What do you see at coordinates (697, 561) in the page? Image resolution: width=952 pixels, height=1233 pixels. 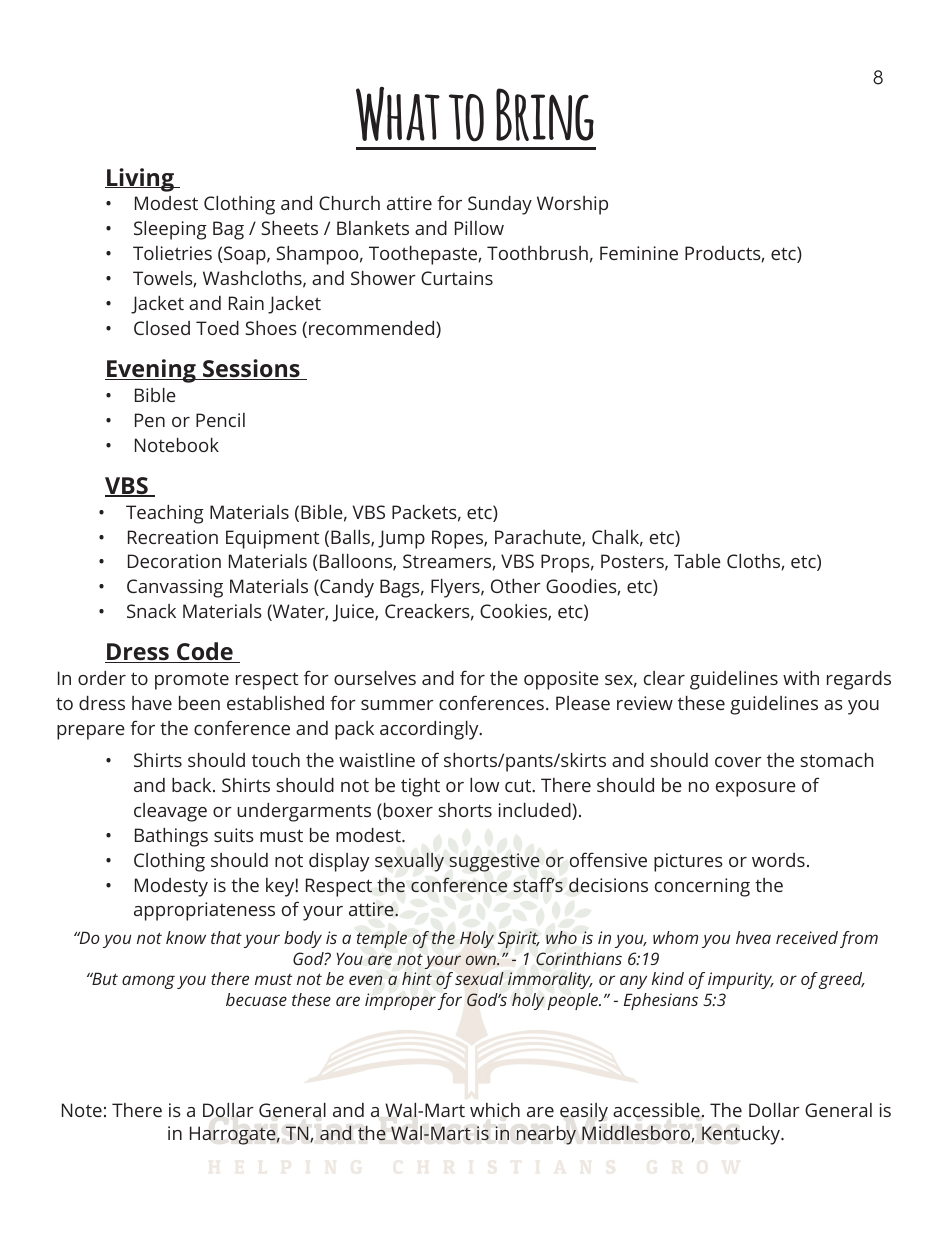 I see `Table` at bounding box center [697, 561].
